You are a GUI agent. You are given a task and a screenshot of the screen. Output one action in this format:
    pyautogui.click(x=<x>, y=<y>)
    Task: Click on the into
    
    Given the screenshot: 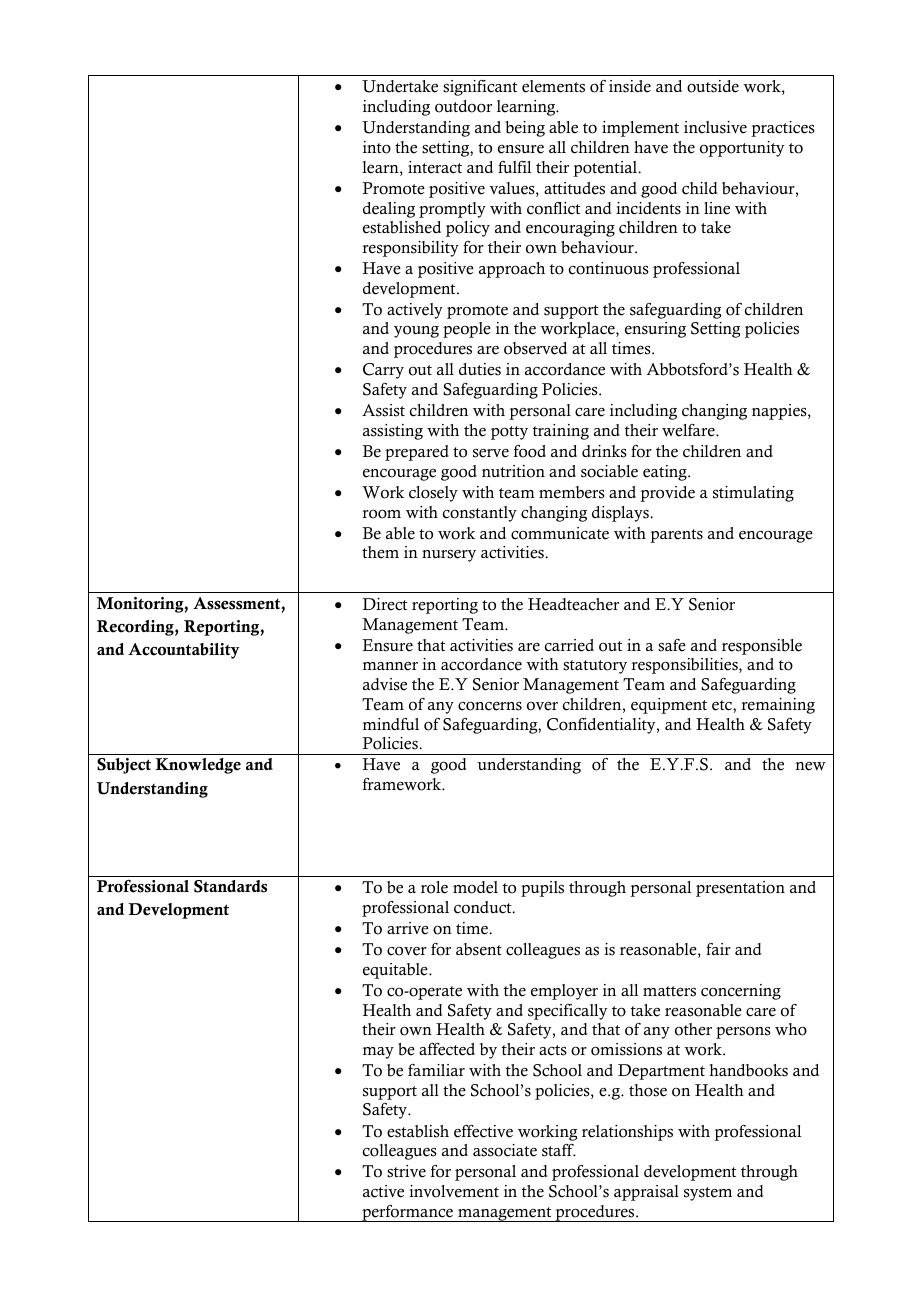 What is the action you would take?
    pyautogui.click(x=377, y=147)
